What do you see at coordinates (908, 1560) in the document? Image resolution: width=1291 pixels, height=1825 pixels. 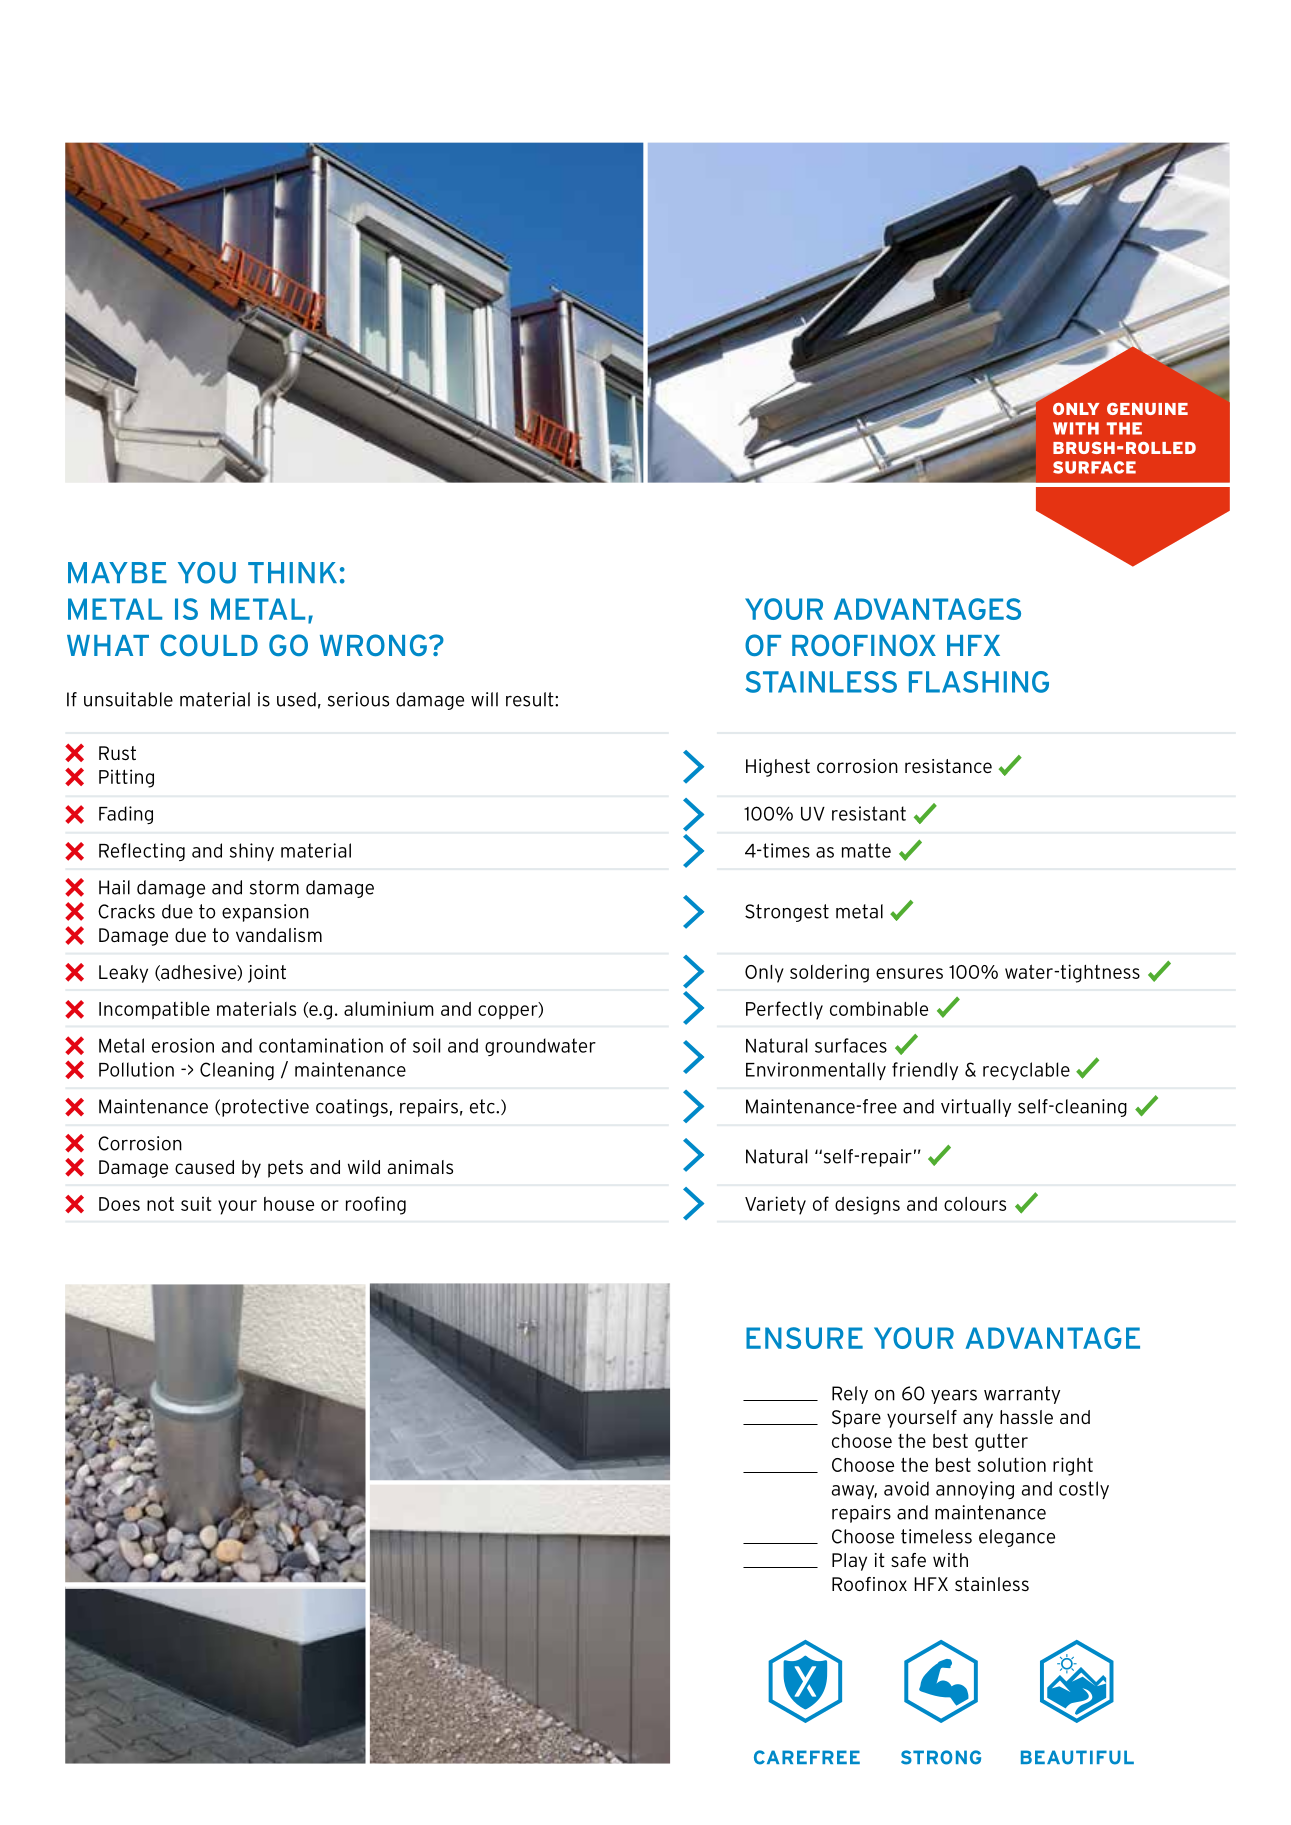 I see `safe` at bounding box center [908, 1560].
